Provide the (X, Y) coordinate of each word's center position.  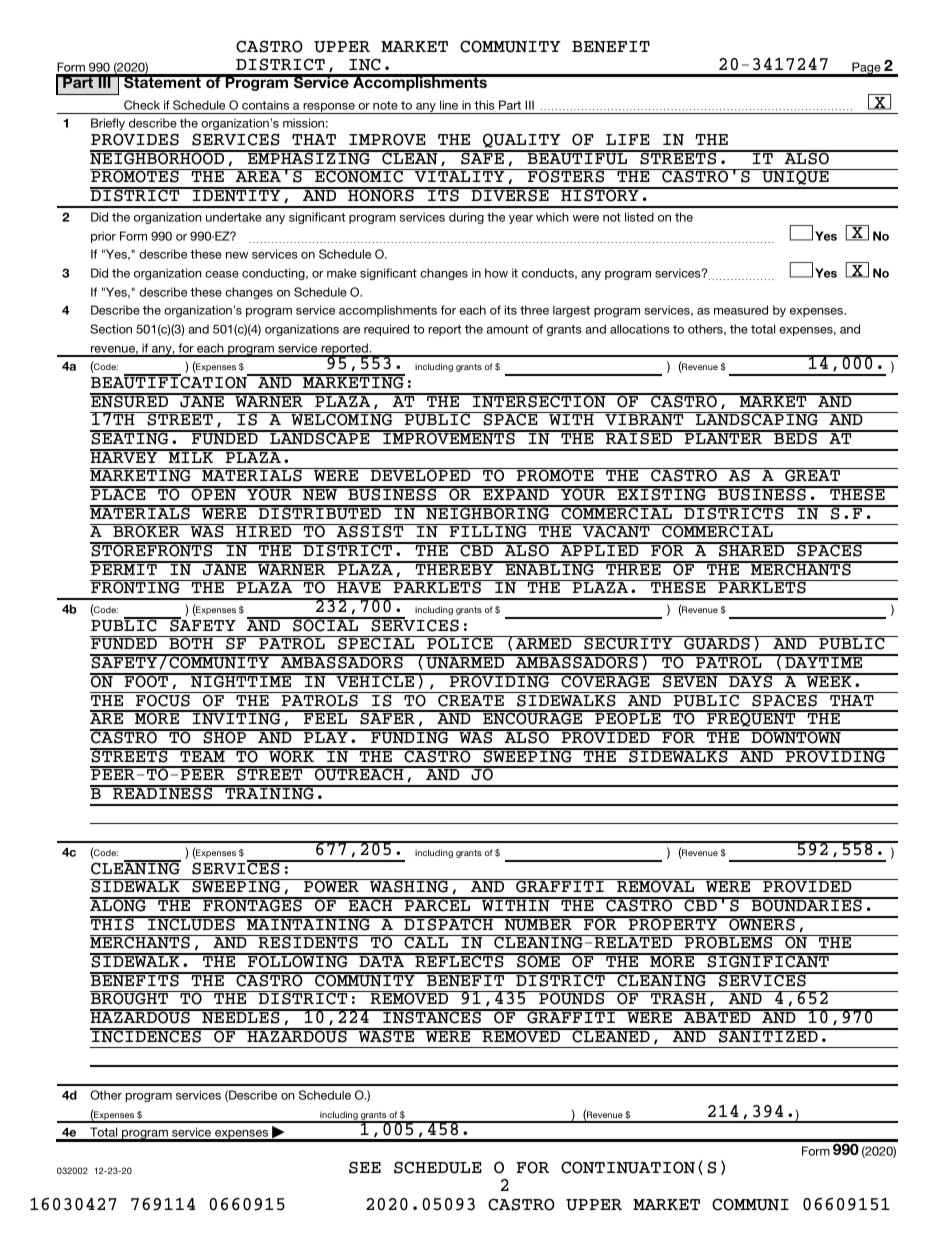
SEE (365, 1167)
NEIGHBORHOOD (158, 157)
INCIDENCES (147, 1036)
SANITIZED (768, 1036)
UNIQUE (795, 178)
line (449, 105)
